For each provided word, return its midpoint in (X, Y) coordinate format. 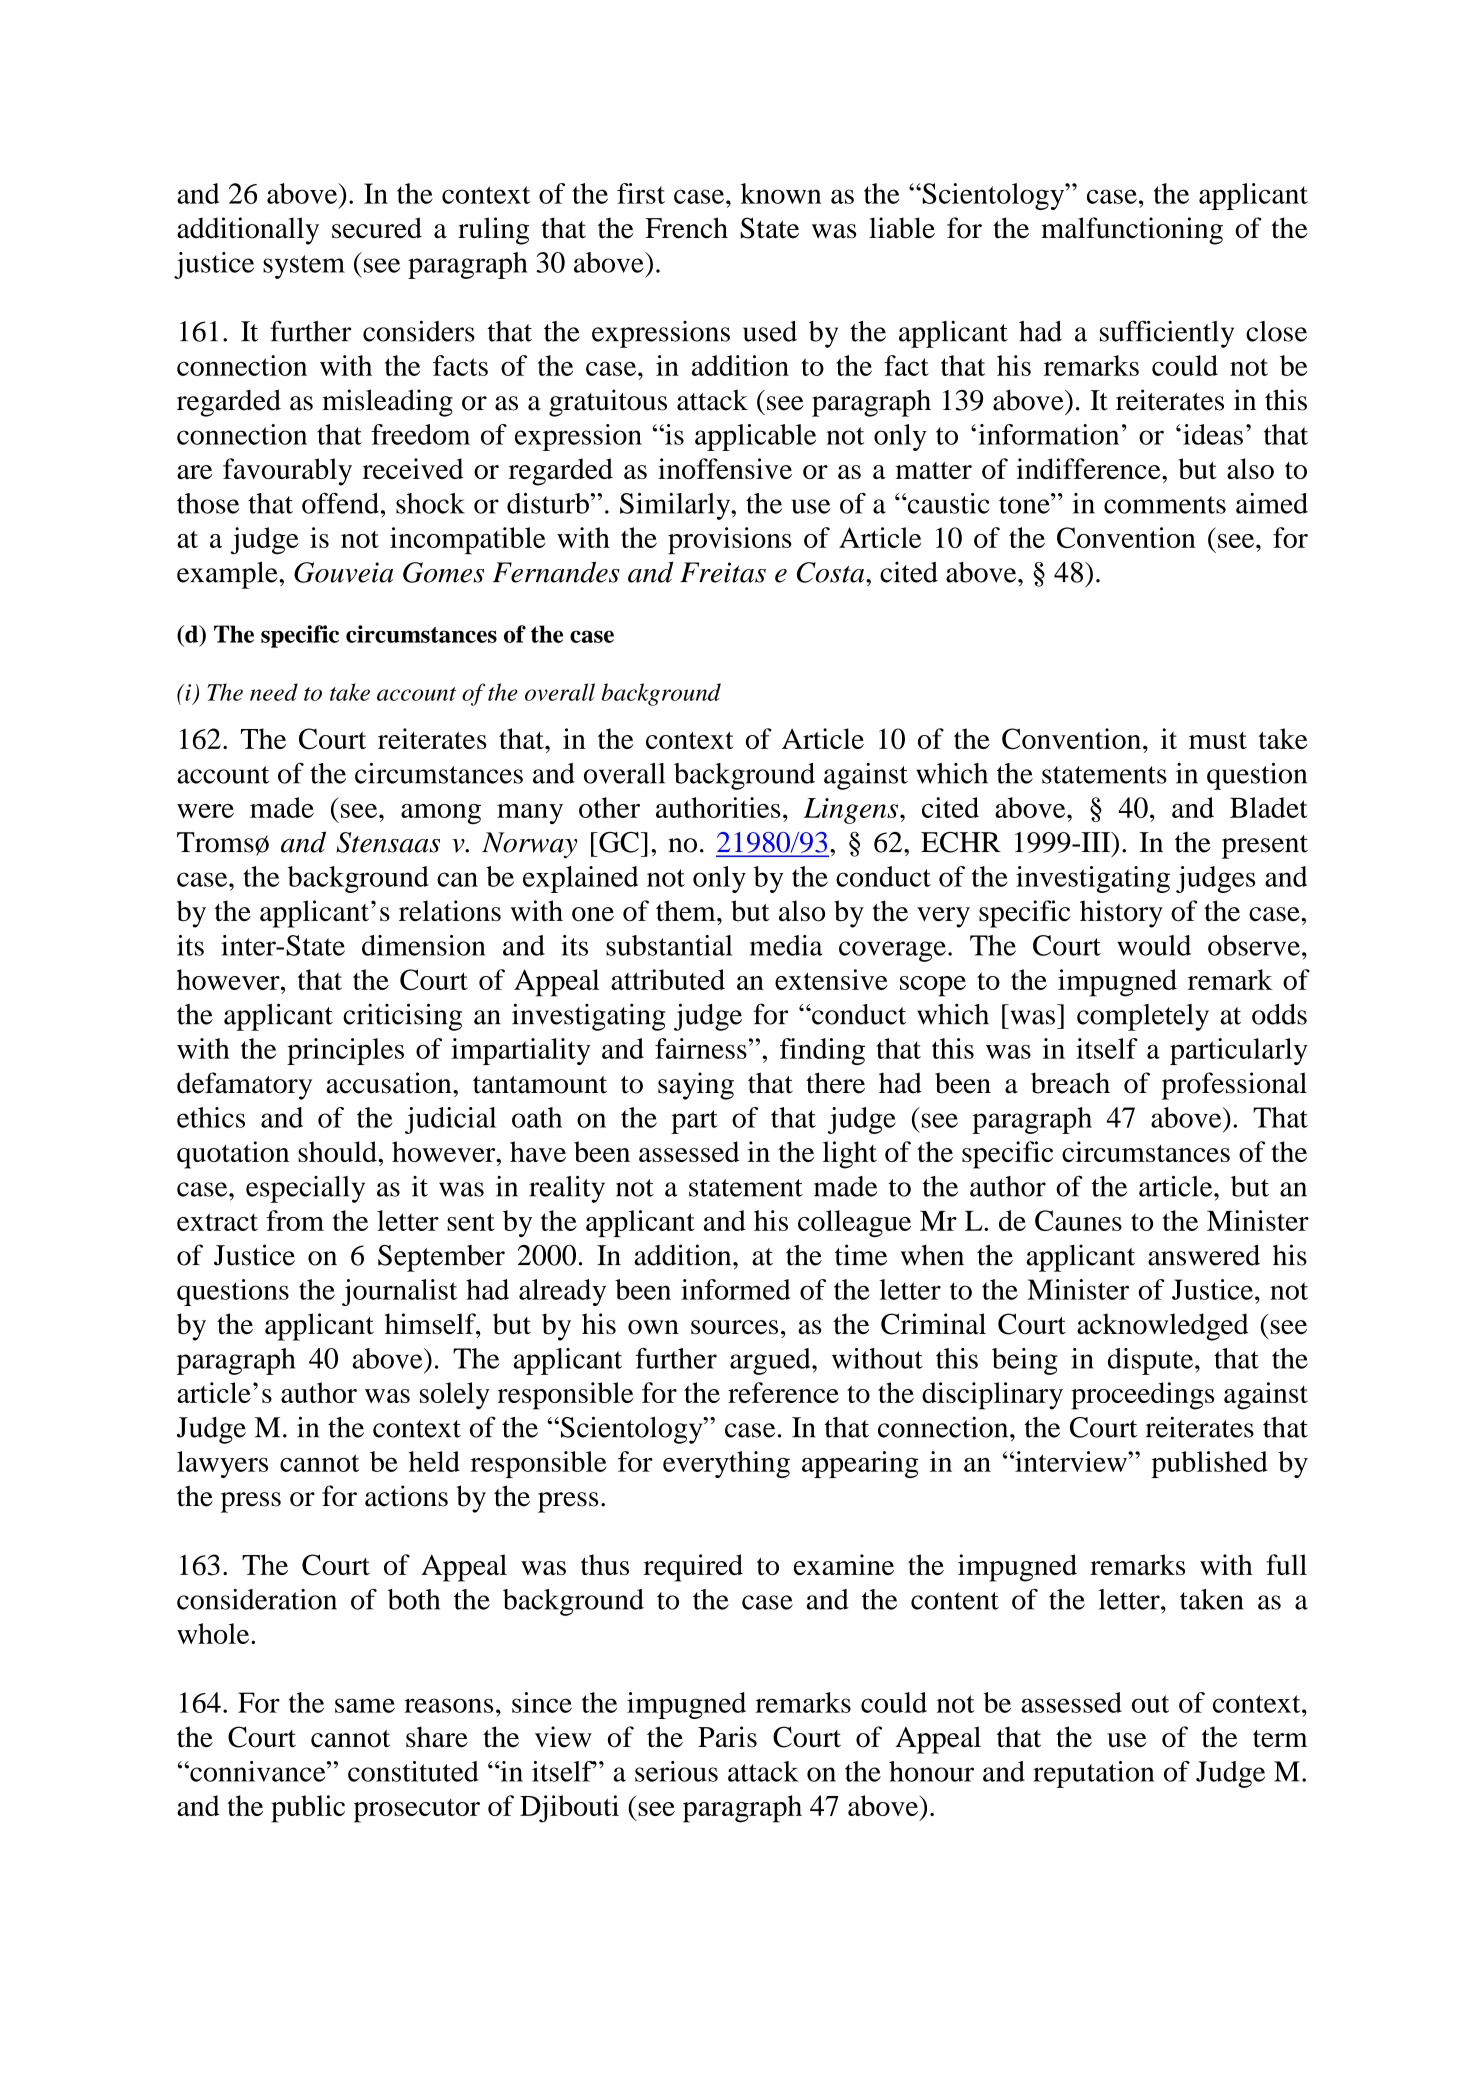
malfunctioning (1132, 231)
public (308, 1809)
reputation (1093, 1774)
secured (377, 228)
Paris (727, 1737)
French (686, 228)
